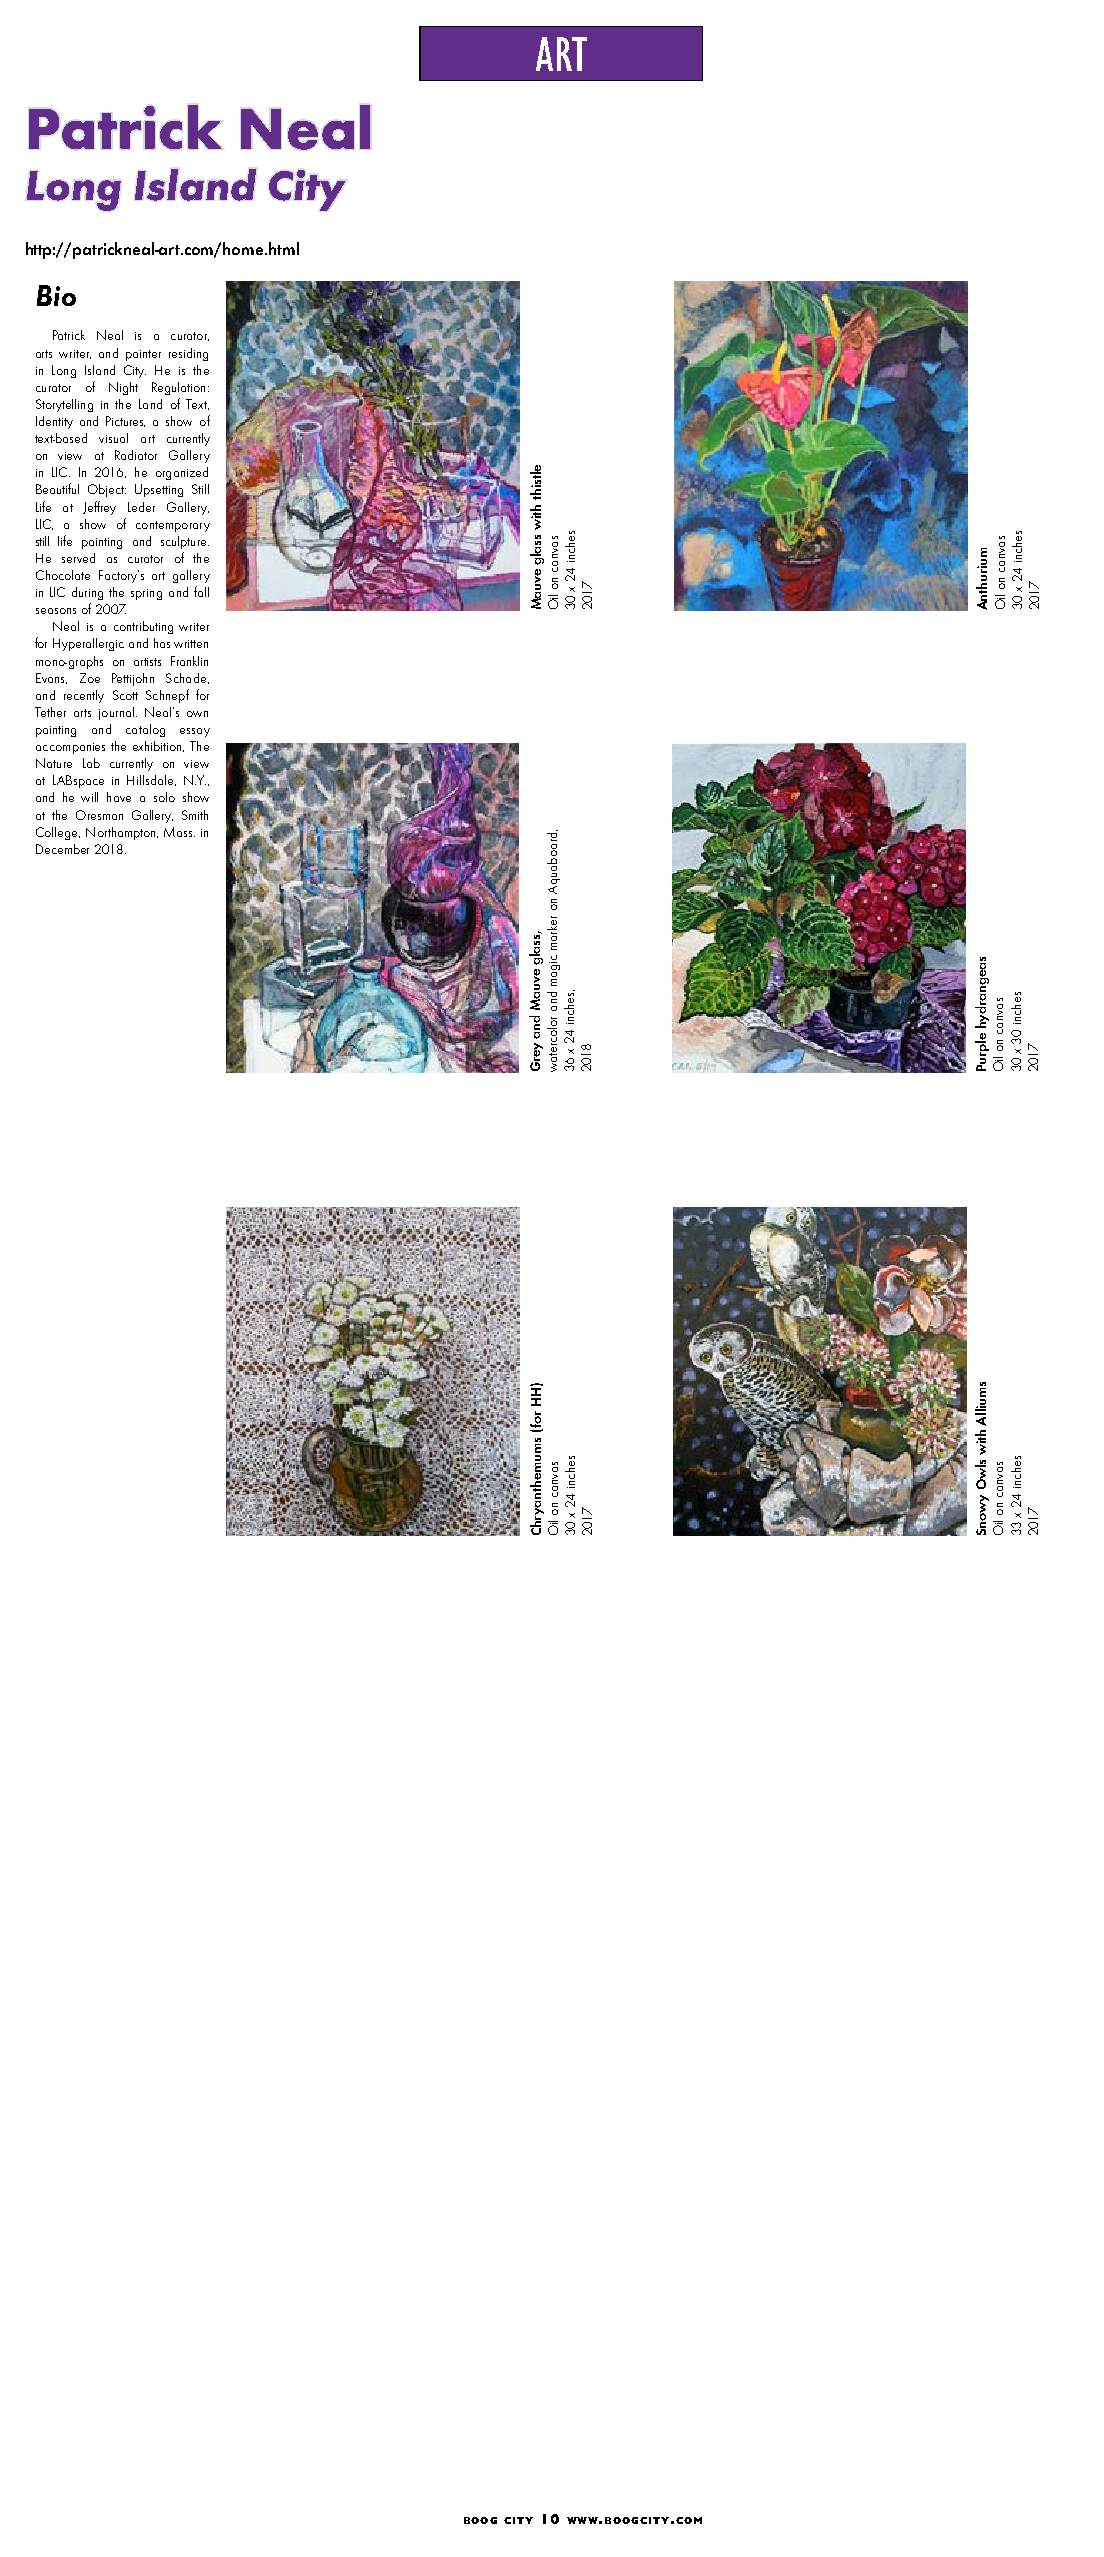 The height and width of the page is (2557, 1104). I want to click on Chocolate, so click(63, 575).
